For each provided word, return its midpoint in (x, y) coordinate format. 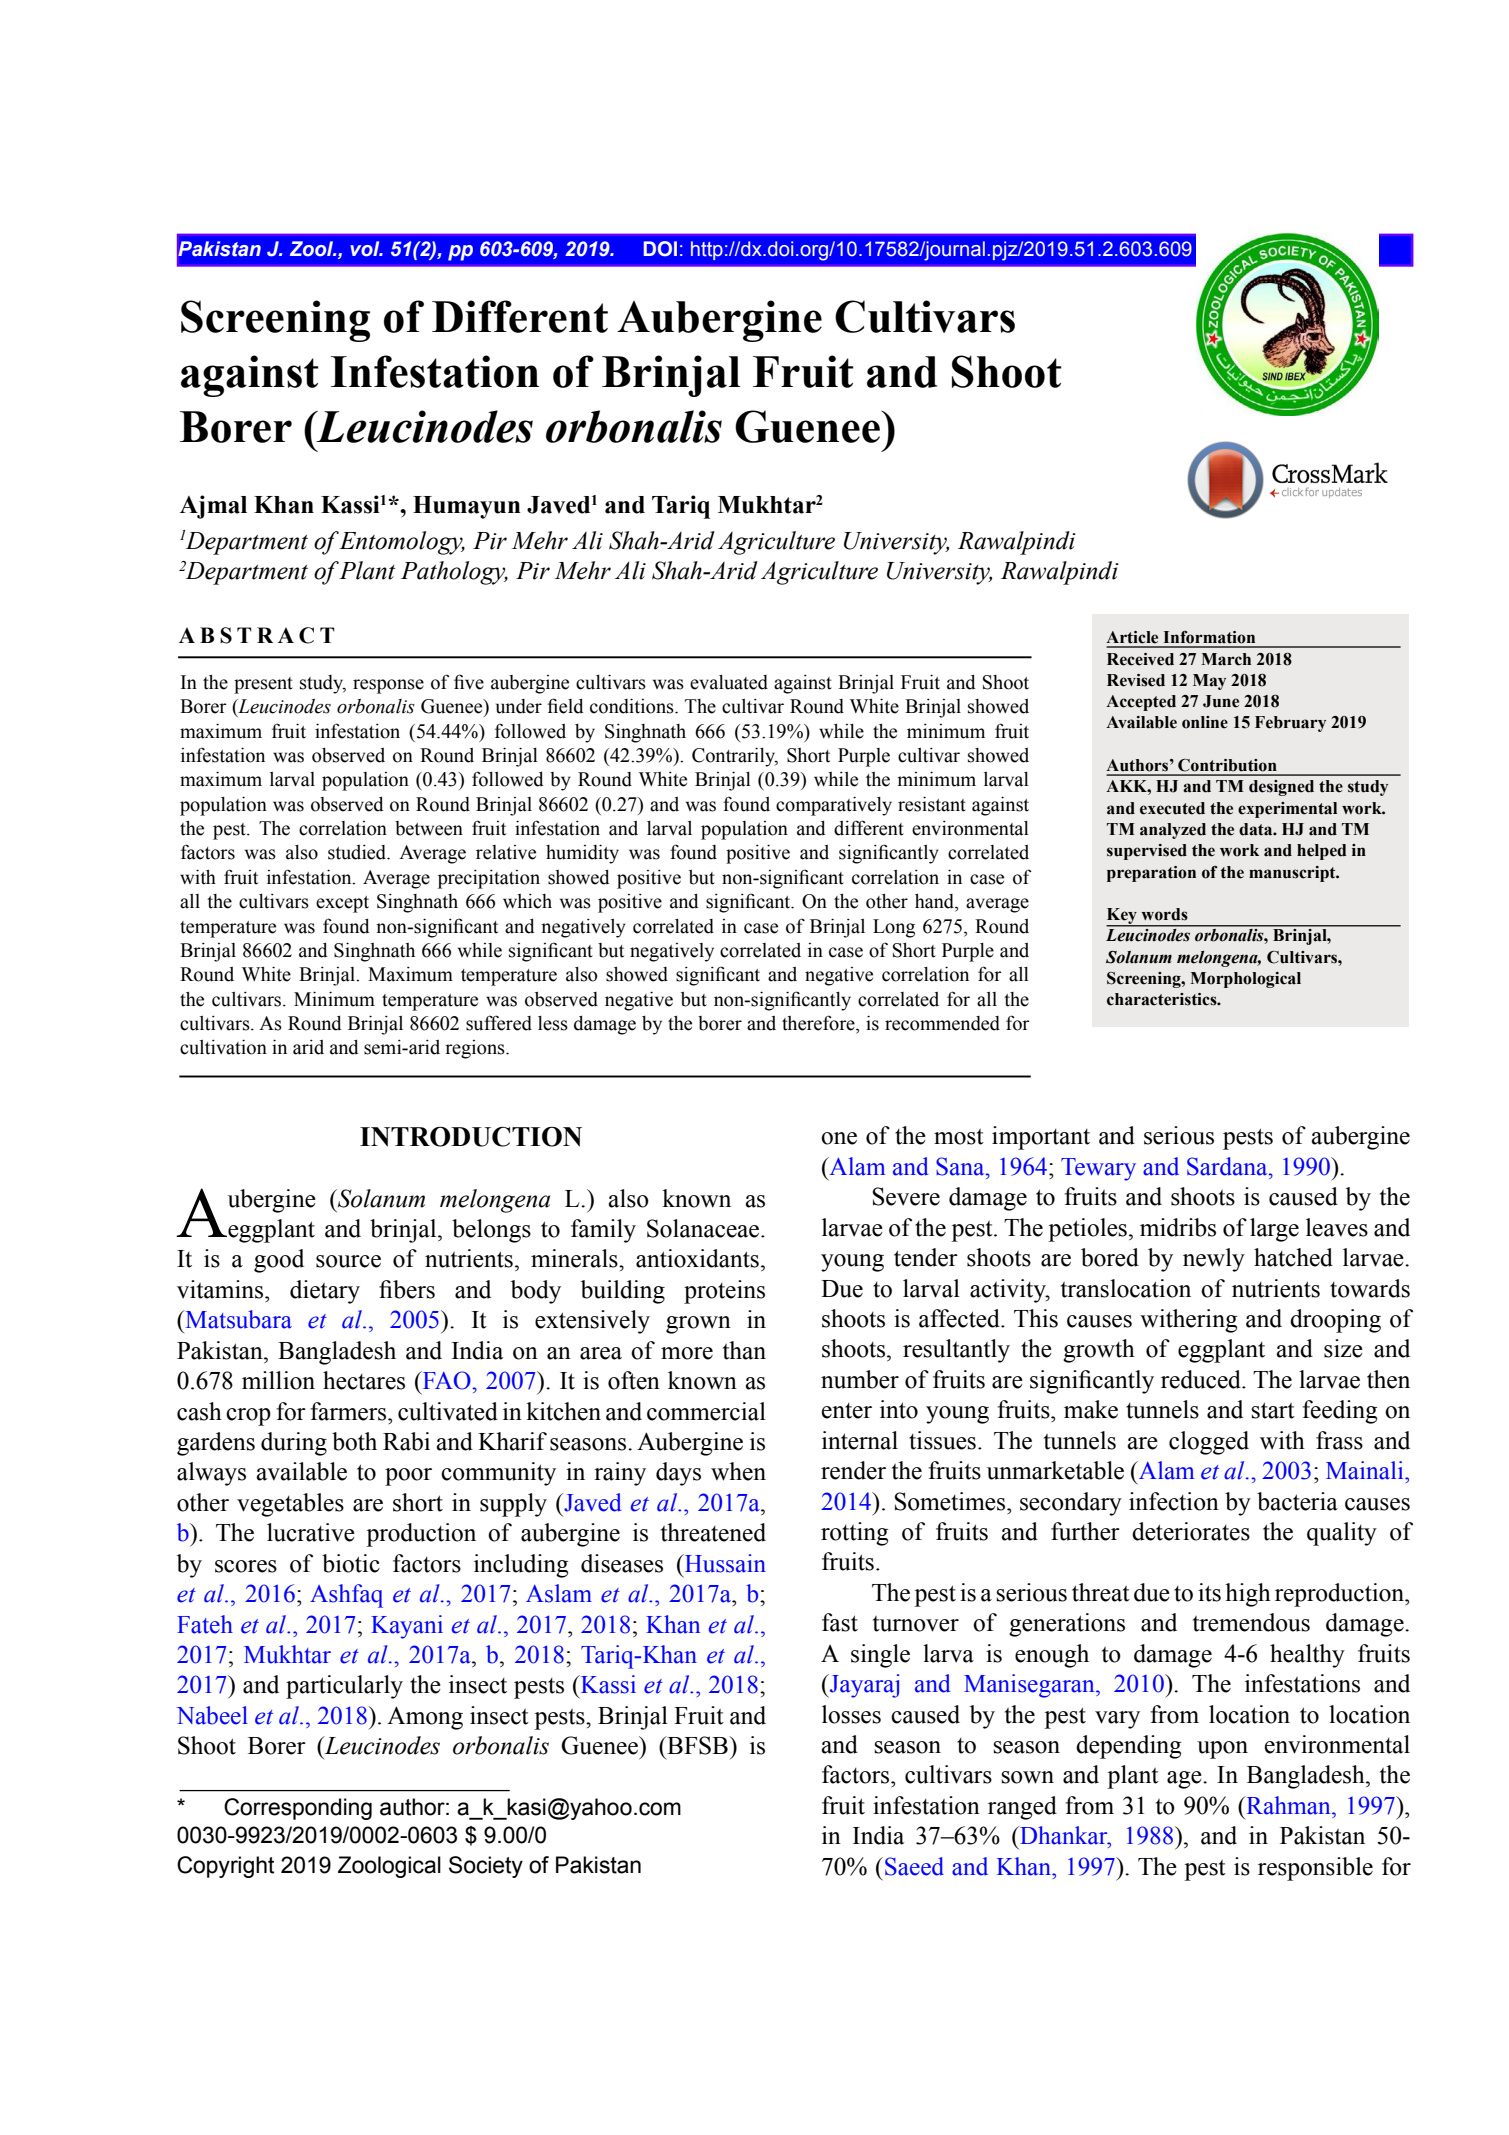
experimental (1287, 810)
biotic (351, 1563)
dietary (325, 1292)
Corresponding (298, 1809)
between (429, 828)
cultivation (223, 1047)
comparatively (834, 806)
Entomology (402, 543)
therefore (819, 1023)
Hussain (724, 1563)
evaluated (729, 682)
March (1226, 659)
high (1248, 1595)
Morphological (1245, 980)
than (744, 1350)
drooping (1335, 1321)
